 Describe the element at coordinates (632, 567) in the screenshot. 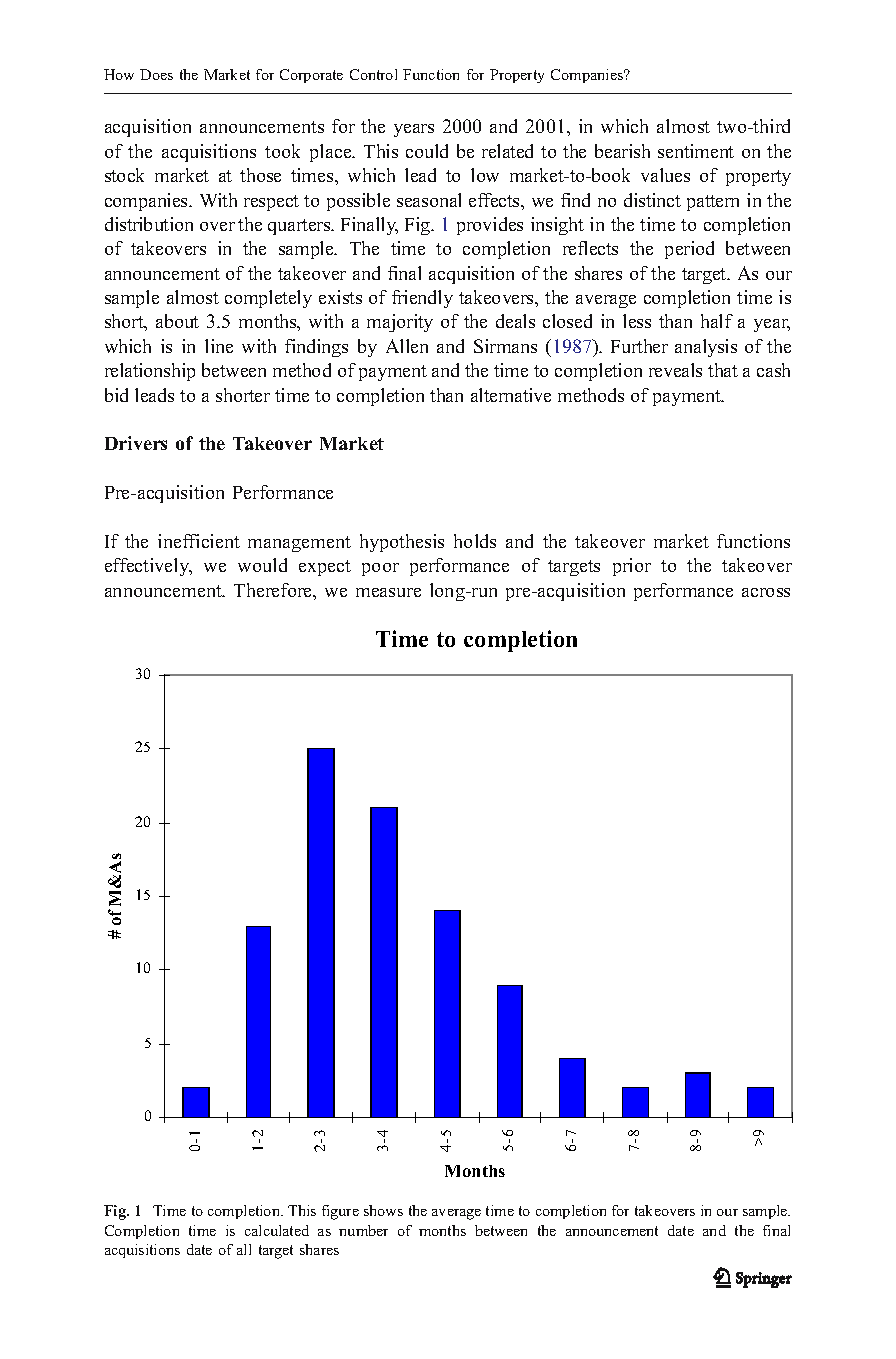

I see `prior` at that location.
